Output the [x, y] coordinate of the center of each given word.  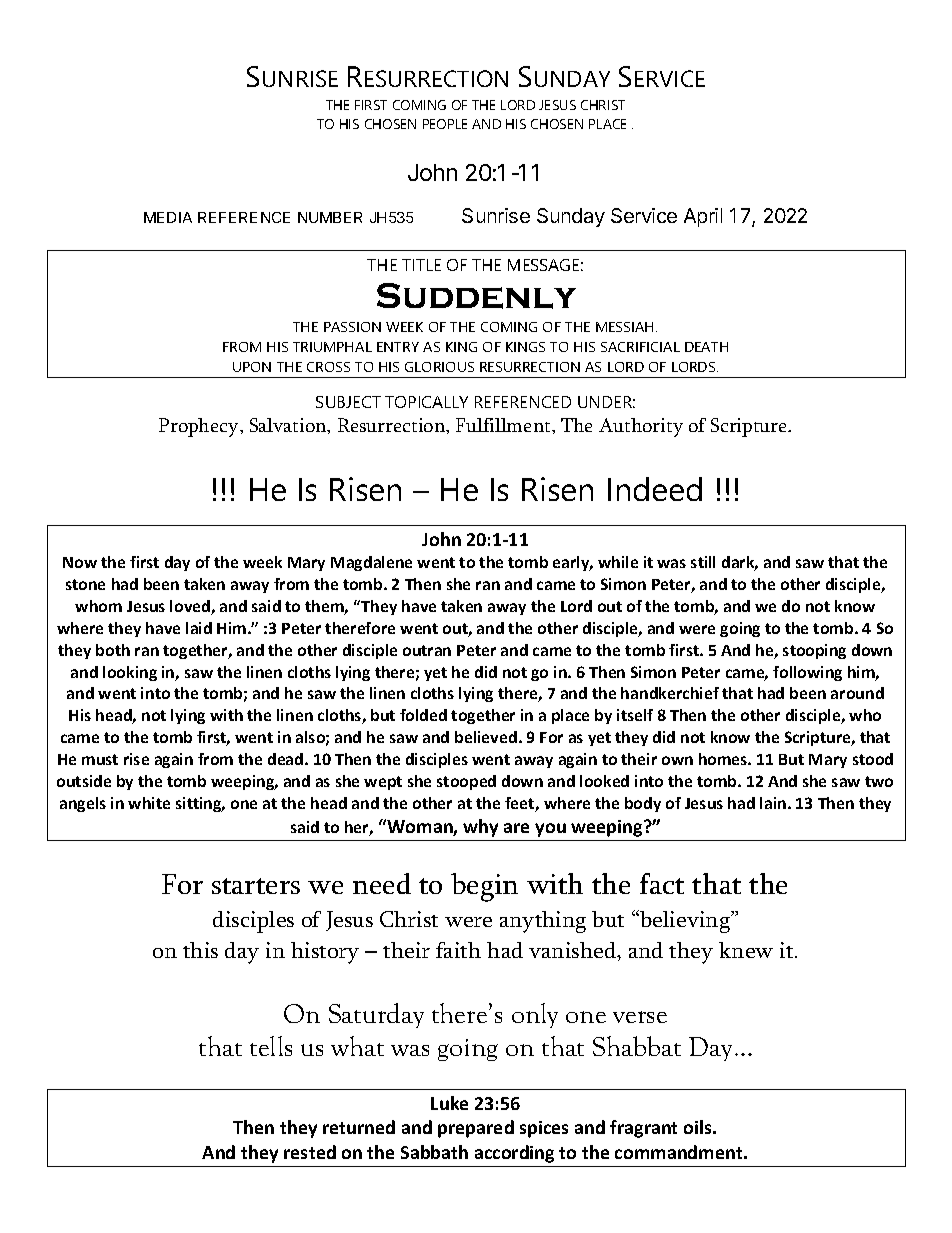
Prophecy [200, 427]
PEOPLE [445, 124]
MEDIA [168, 217]
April [703, 217]
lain [773, 803]
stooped [466, 782]
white [149, 803]
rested [310, 1152]
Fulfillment [504, 425]
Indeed [655, 489]
